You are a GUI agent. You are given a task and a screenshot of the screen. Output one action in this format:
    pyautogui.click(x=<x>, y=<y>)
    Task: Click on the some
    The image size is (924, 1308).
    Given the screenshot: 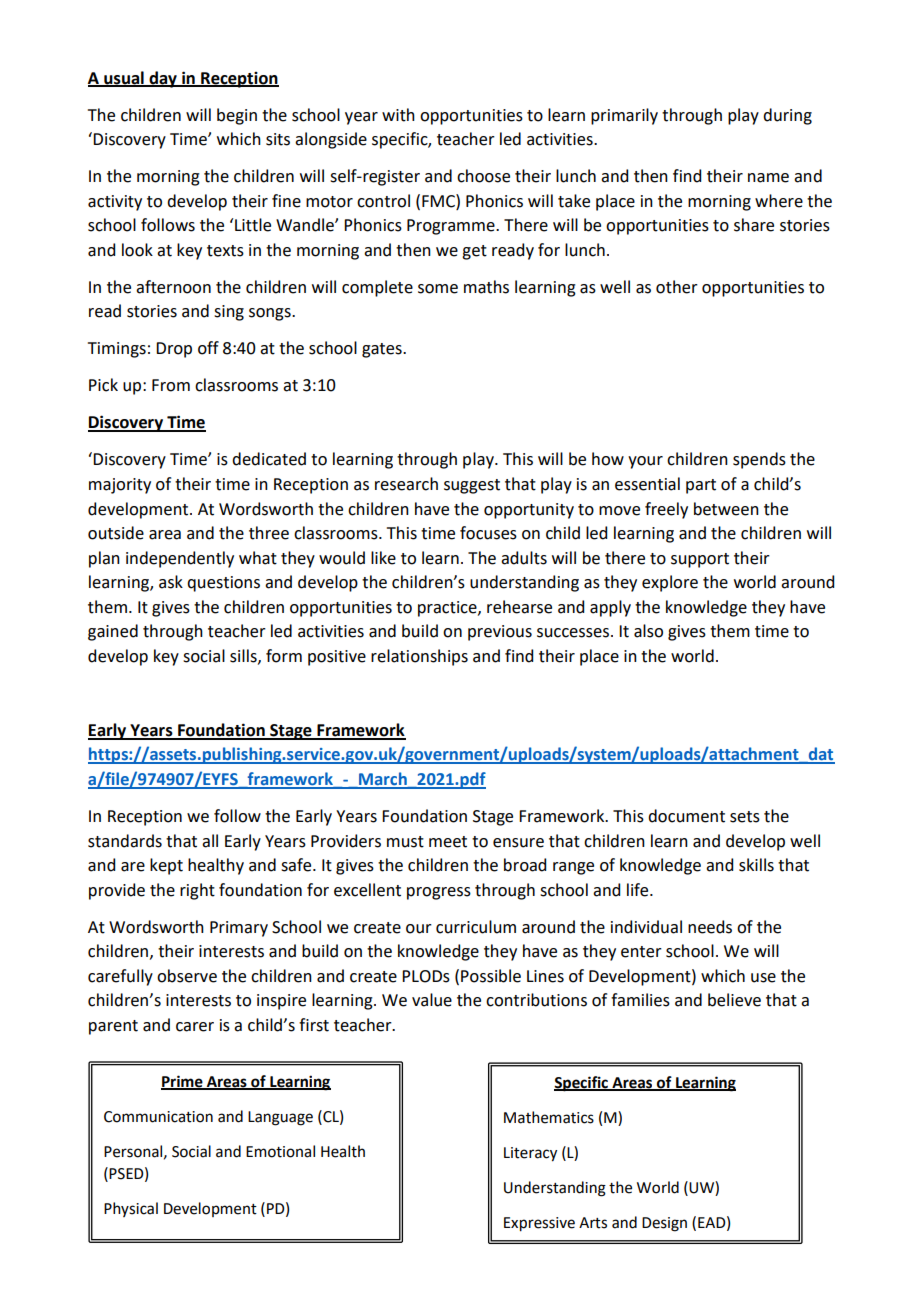 What is the action you would take?
    pyautogui.click(x=438, y=289)
